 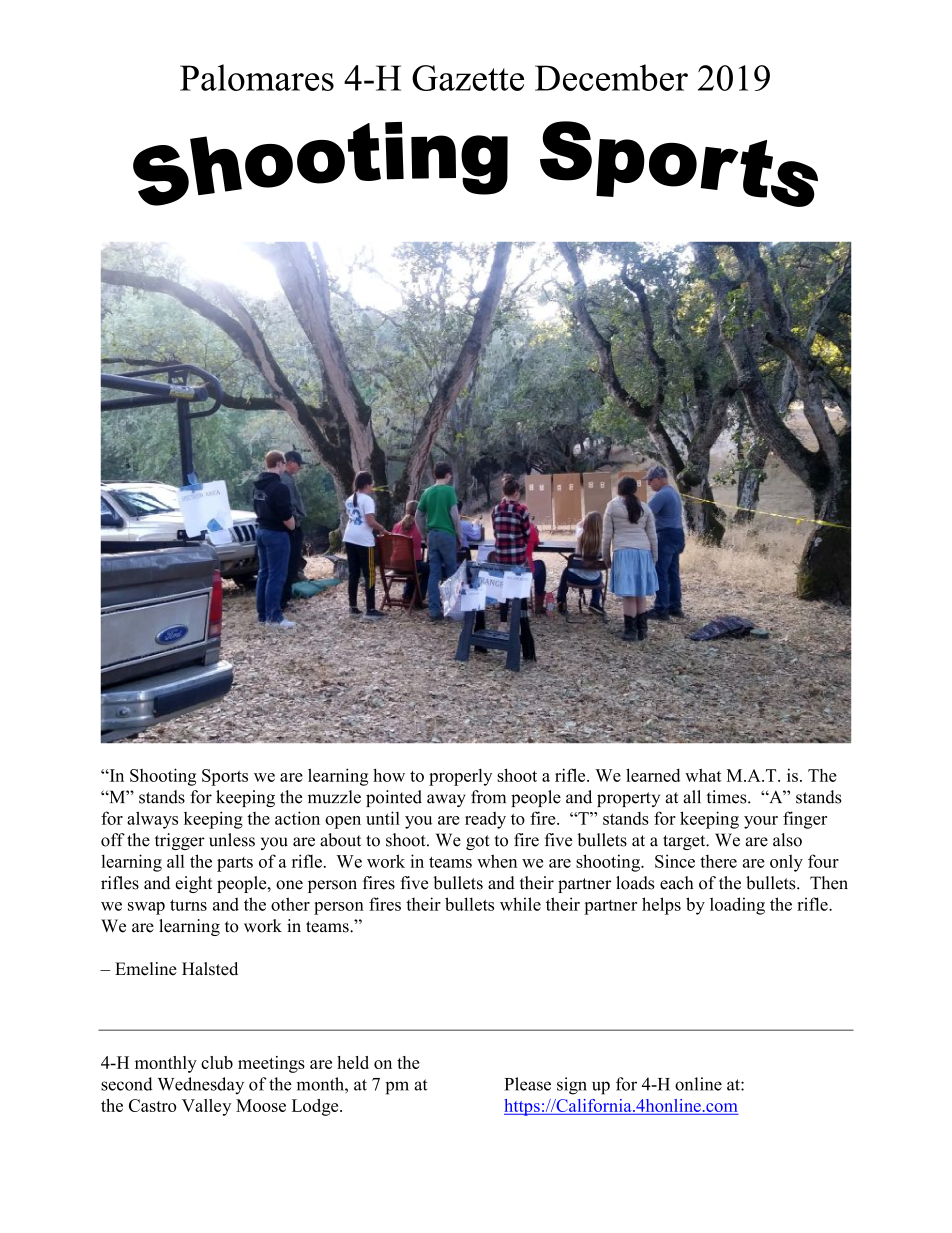 What do you see at coordinates (478, 842) in the screenshot?
I see `got` at bounding box center [478, 842].
